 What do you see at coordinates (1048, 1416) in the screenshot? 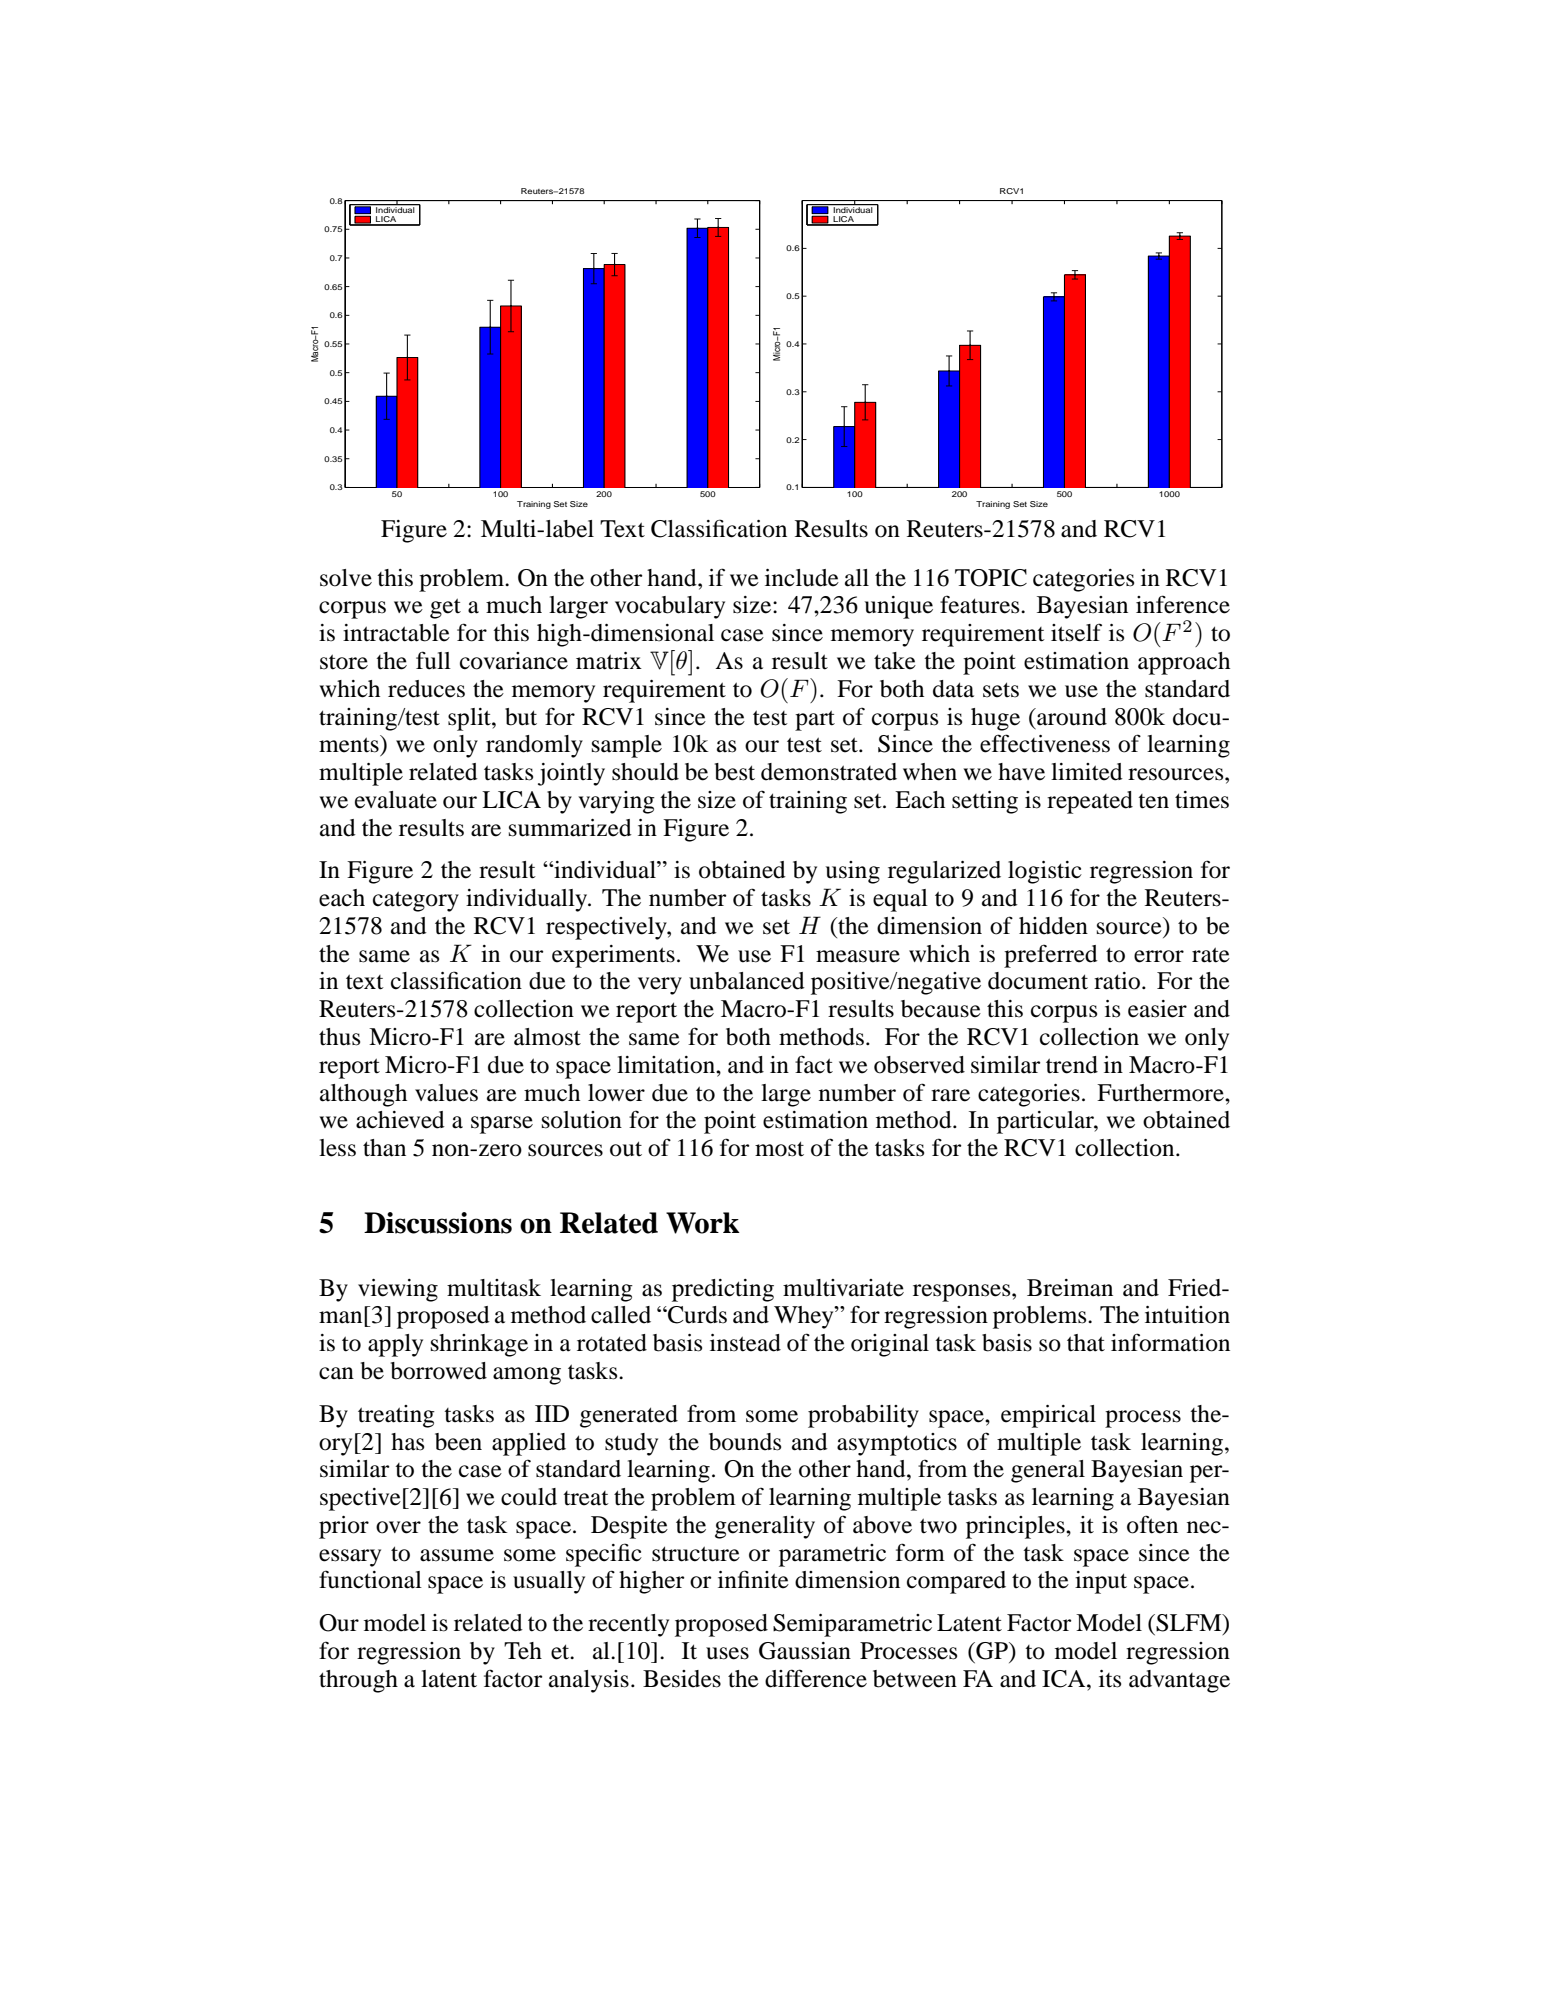
I see `empirical` at bounding box center [1048, 1416].
